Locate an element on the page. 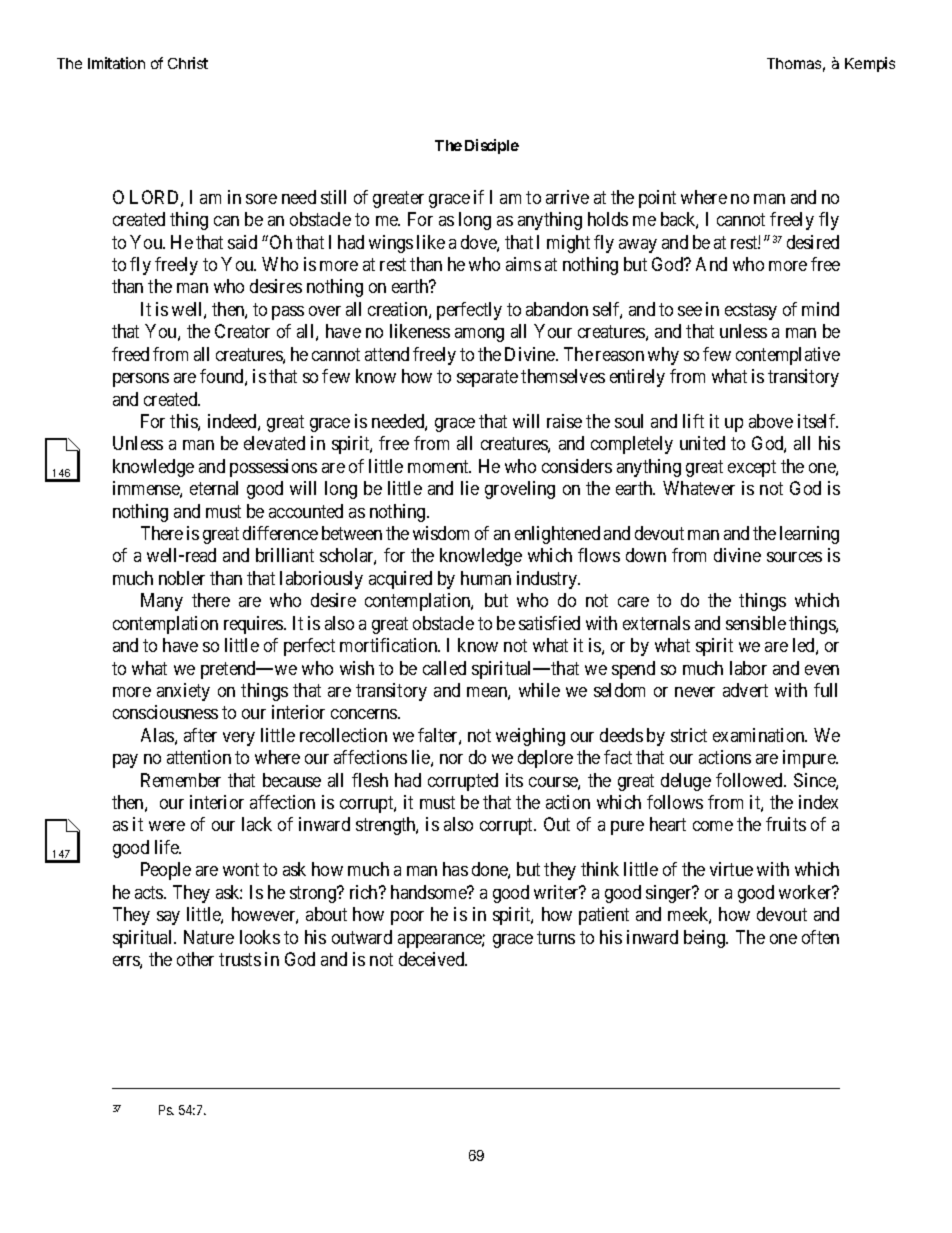 This image has width=952, height=1233. Christ is located at coordinates (188, 63).
